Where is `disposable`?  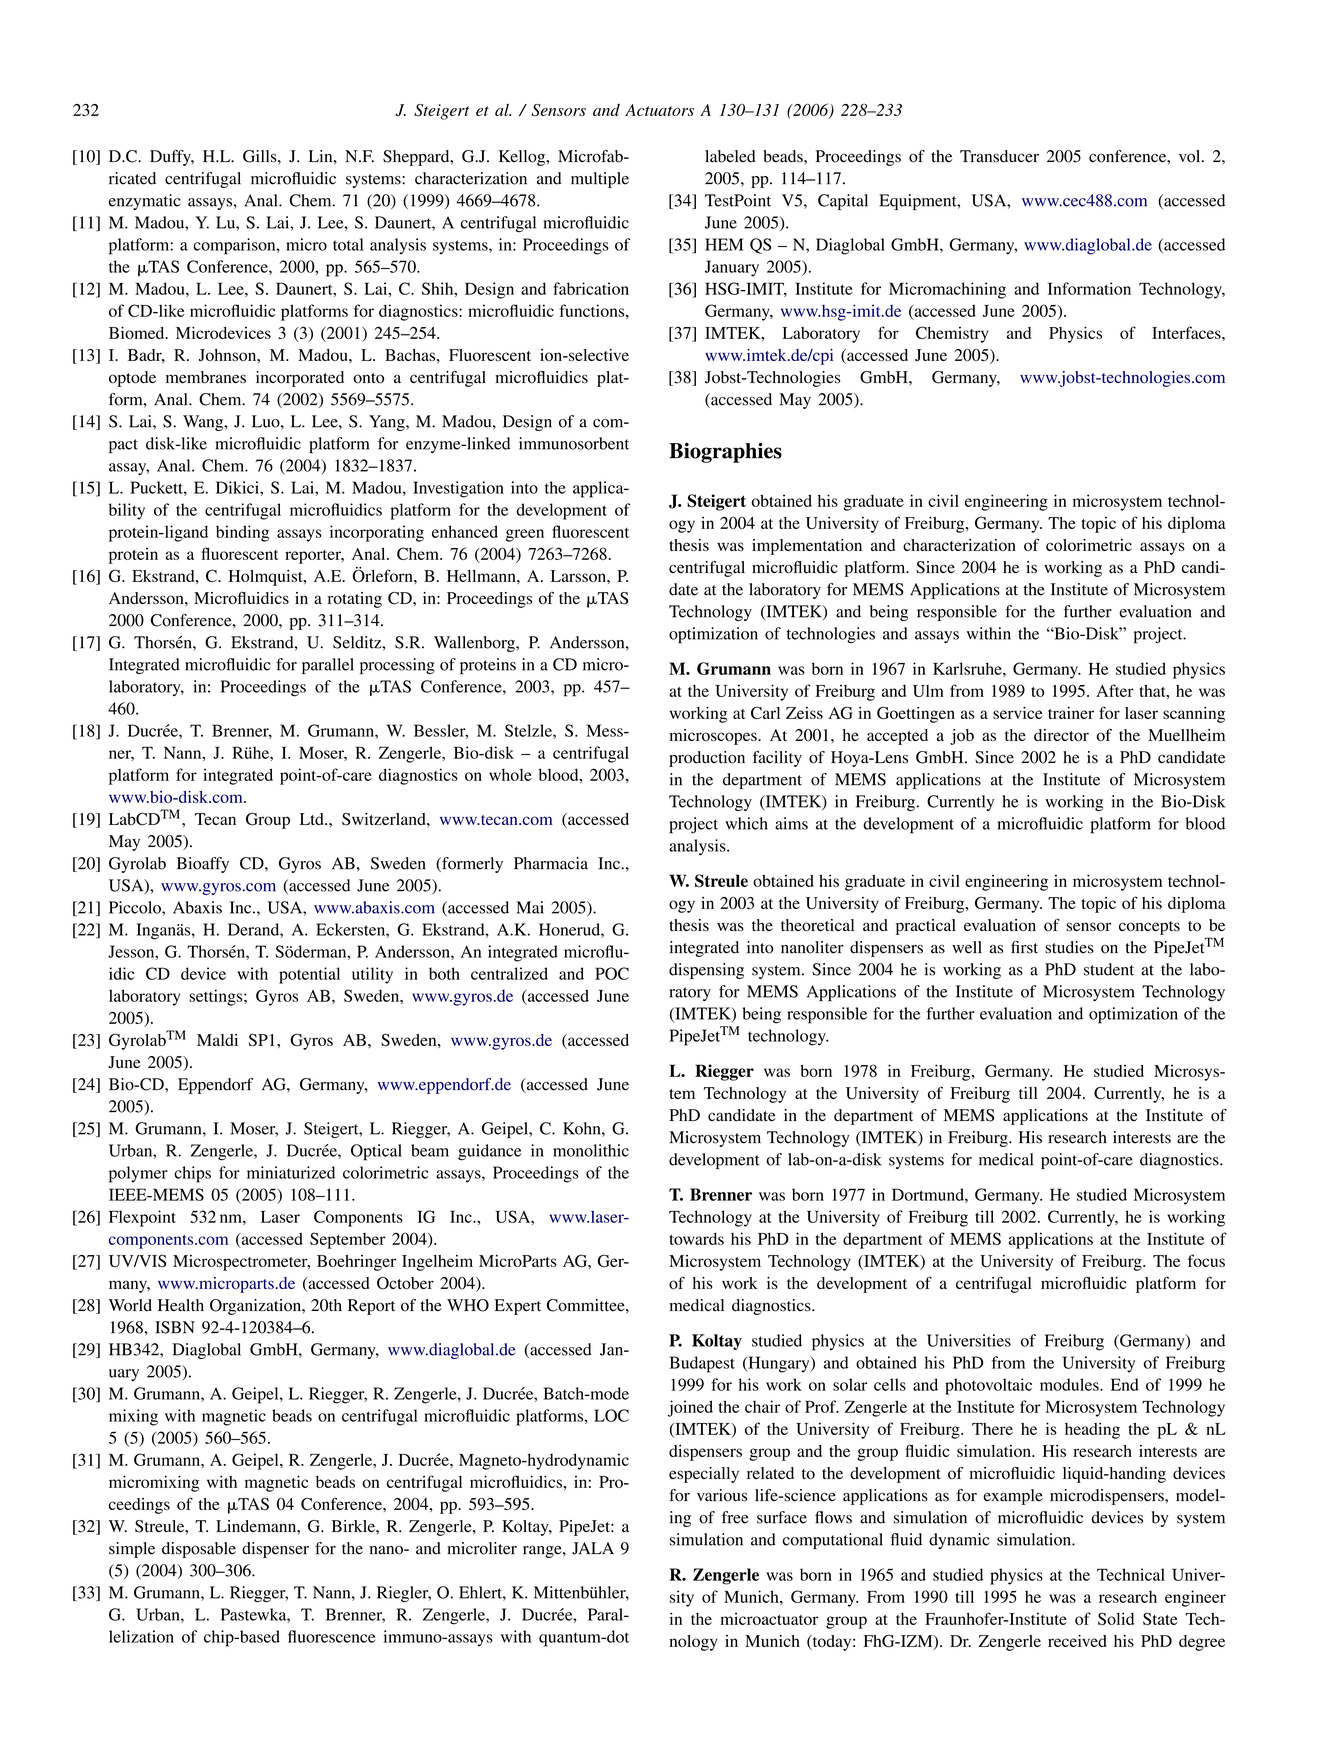 disposable is located at coordinates (199, 1550).
